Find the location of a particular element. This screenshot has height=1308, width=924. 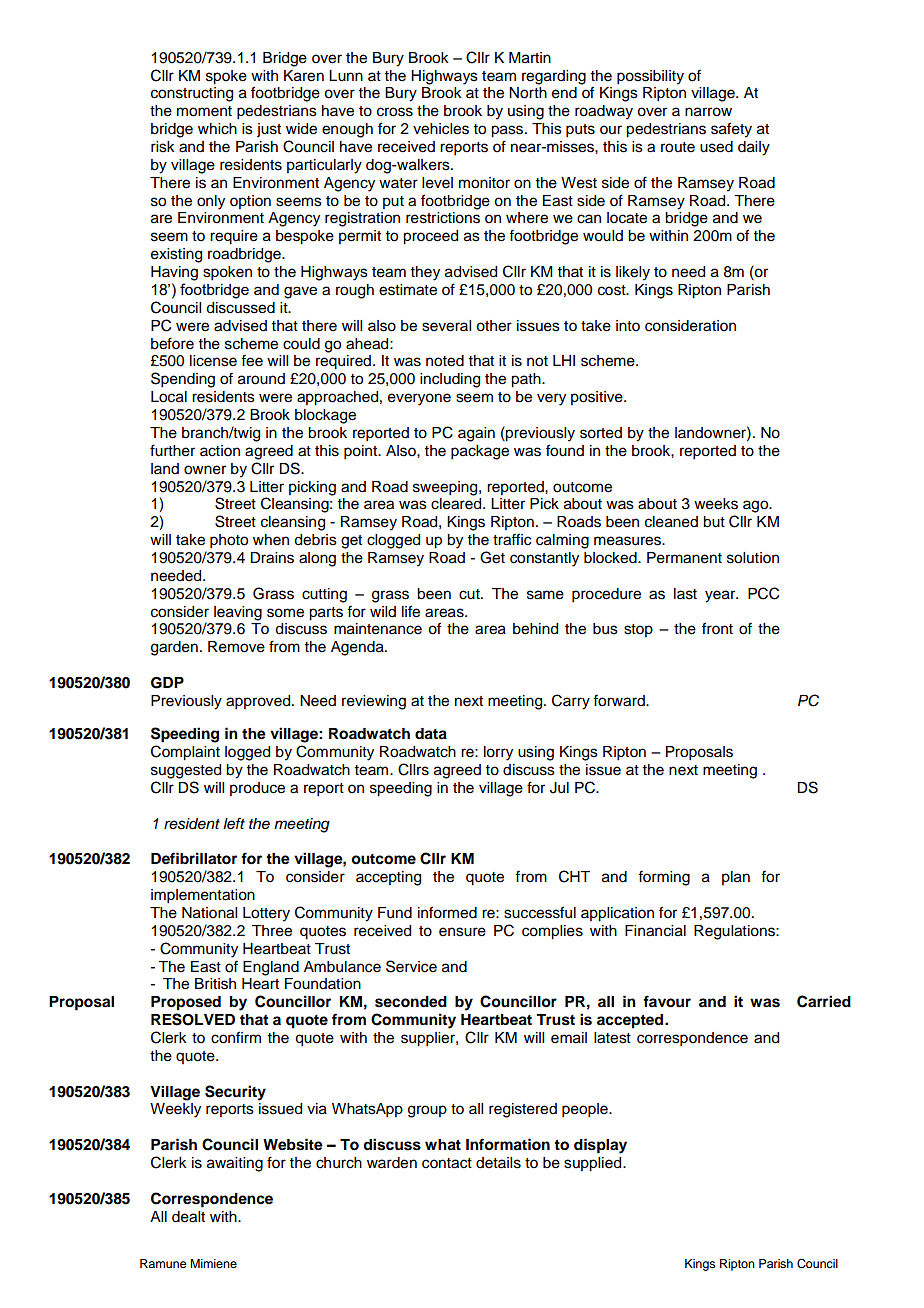

Jul is located at coordinates (559, 788).
